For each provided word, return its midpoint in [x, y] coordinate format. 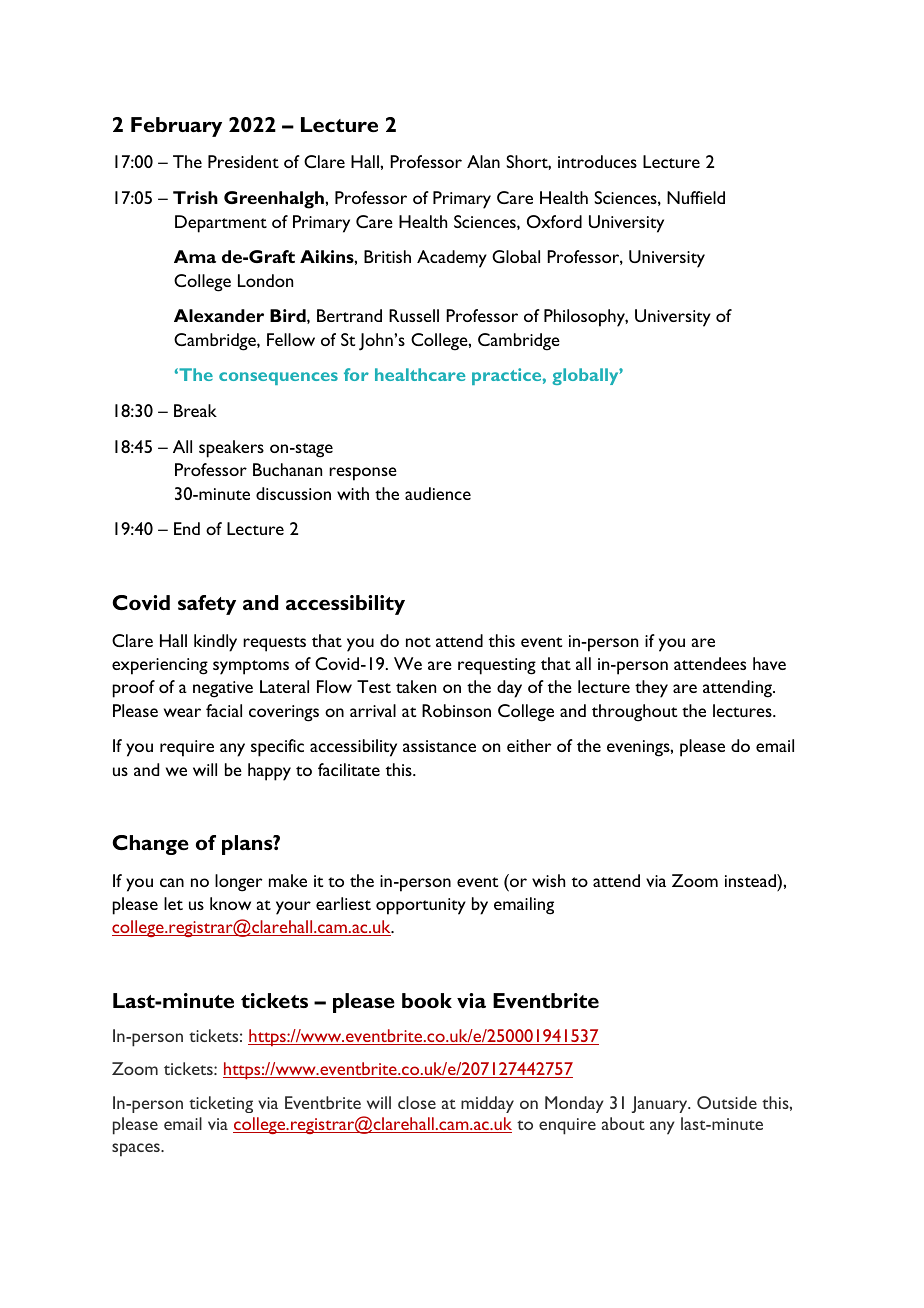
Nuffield [696, 197]
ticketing [221, 1104]
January [661, 1104]
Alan [483, 161]
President [243, 161]
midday [487, 1104]
